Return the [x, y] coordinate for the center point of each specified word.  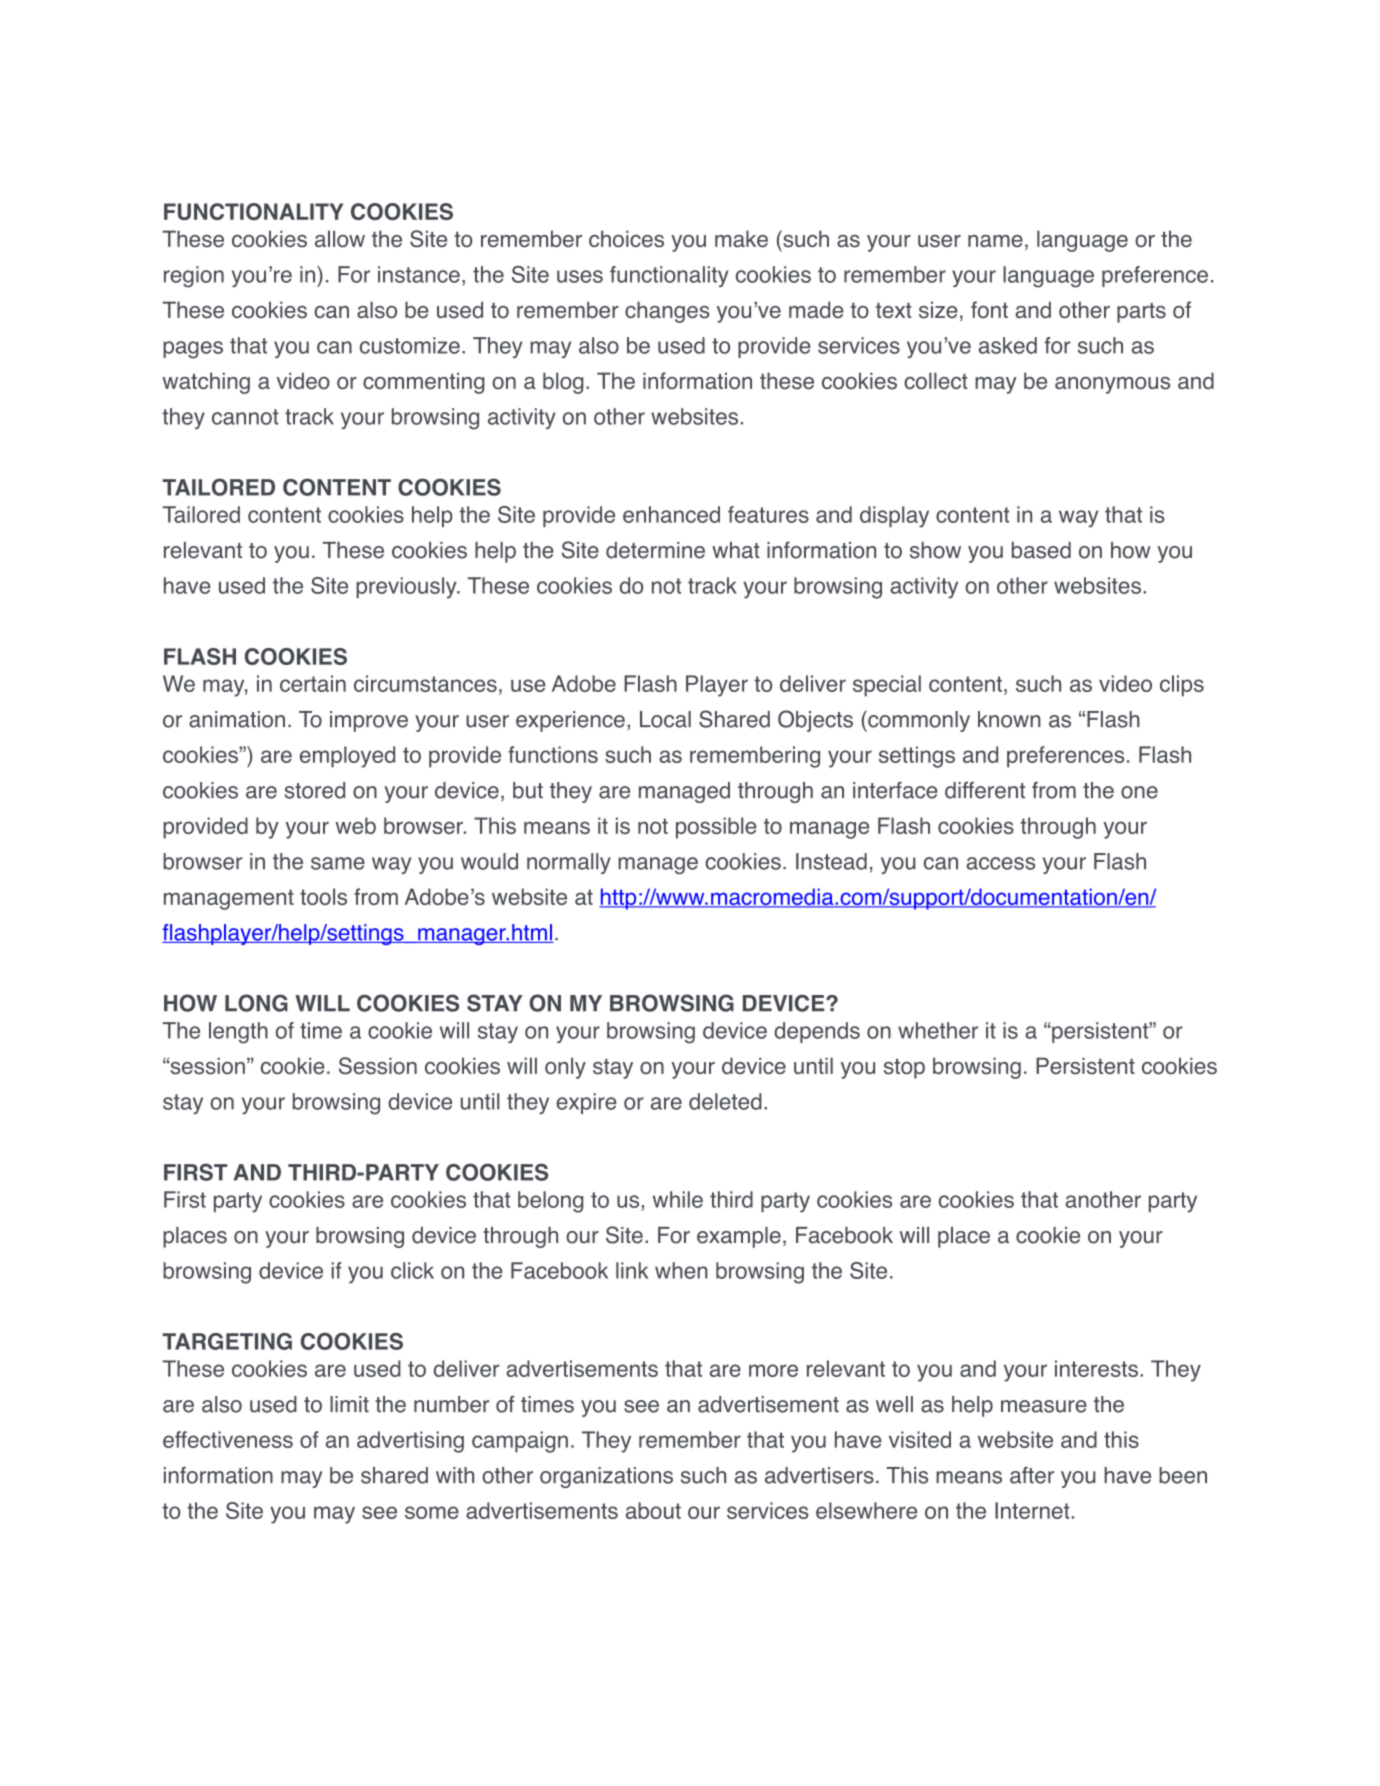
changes [667, 312]
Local [665, 719]
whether [938, 1030]
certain [313, 683]
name [995, 241]
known [1009, 719]
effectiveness [228, 1439]
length [238, 1033]
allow [340, 239]
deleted [725, 1101]
